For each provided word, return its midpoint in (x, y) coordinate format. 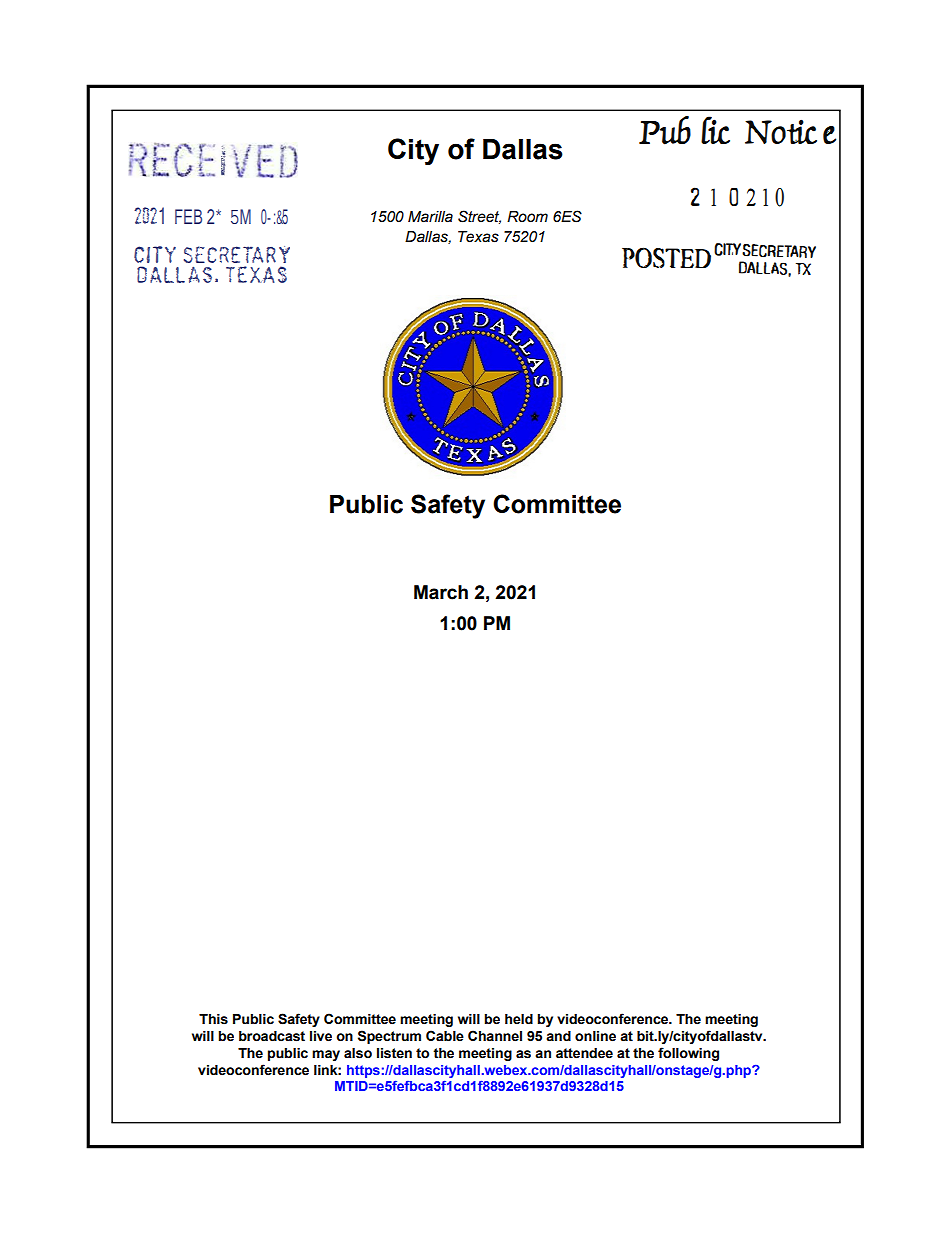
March (441, 592)
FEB (188, 216)
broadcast (272, 1036)
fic (715, 130)
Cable (445, 1036)
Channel (495, 1036)
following (688, 1054)
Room (527, 217)
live (321, 1036)
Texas (478, 237)
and (558, 1036)
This (213, 1019)
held (519, 1019)
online (595, 1036)
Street (479, 217)
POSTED (666, 257)
